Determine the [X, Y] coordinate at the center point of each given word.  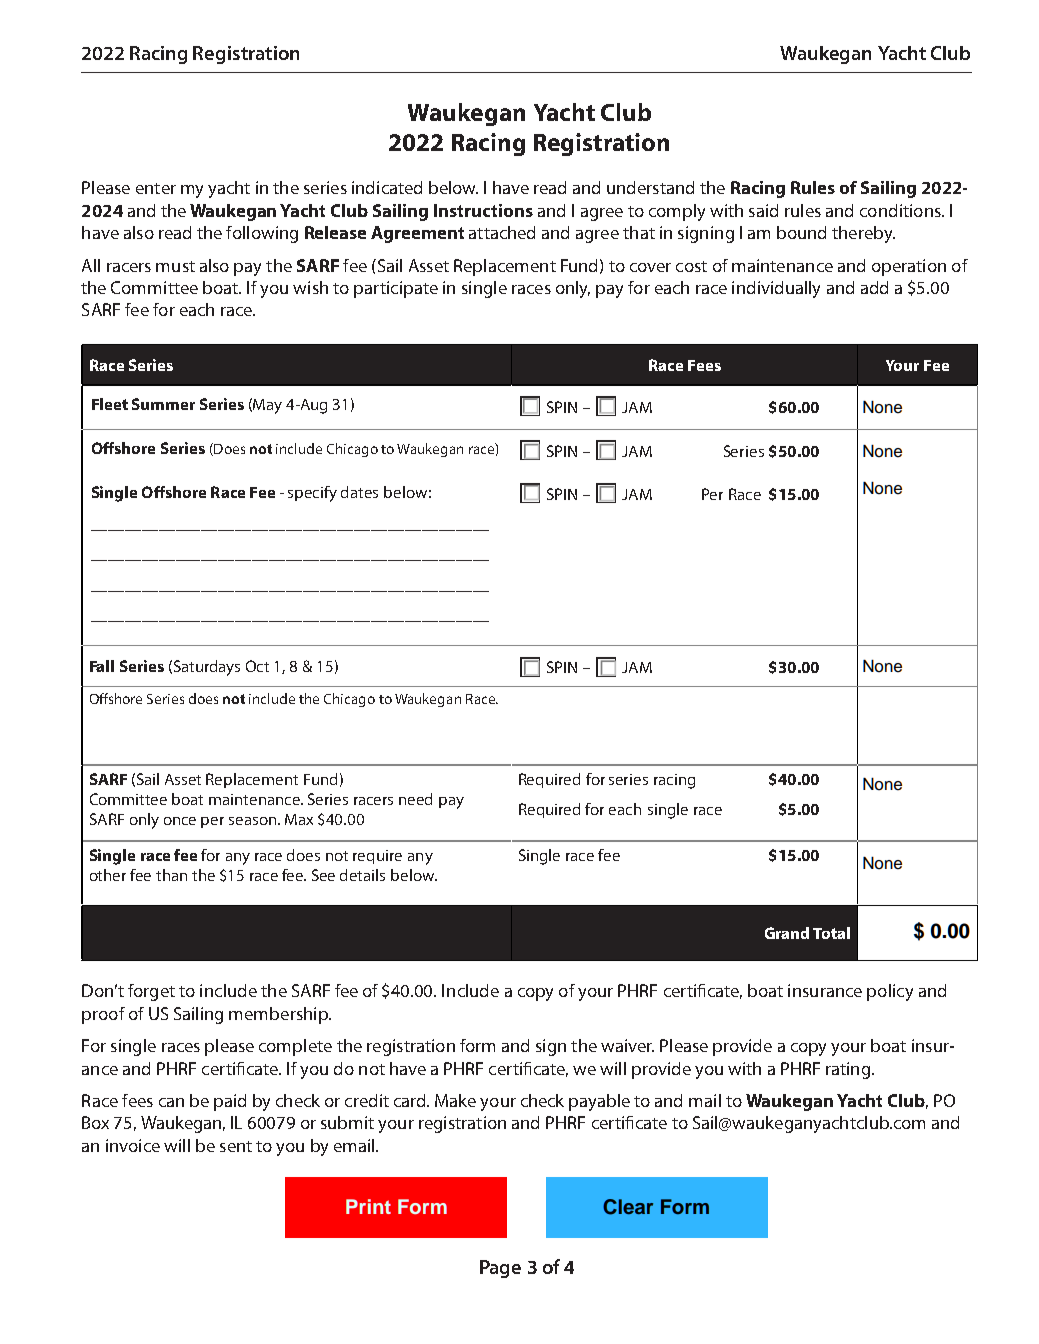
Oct [257, 666]
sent [236, 1146]
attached [502, 232]
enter [156, 188]
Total [831, 933]
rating [848, 1070]
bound [801, 232]
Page [500, 1269]
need [415, 799]
